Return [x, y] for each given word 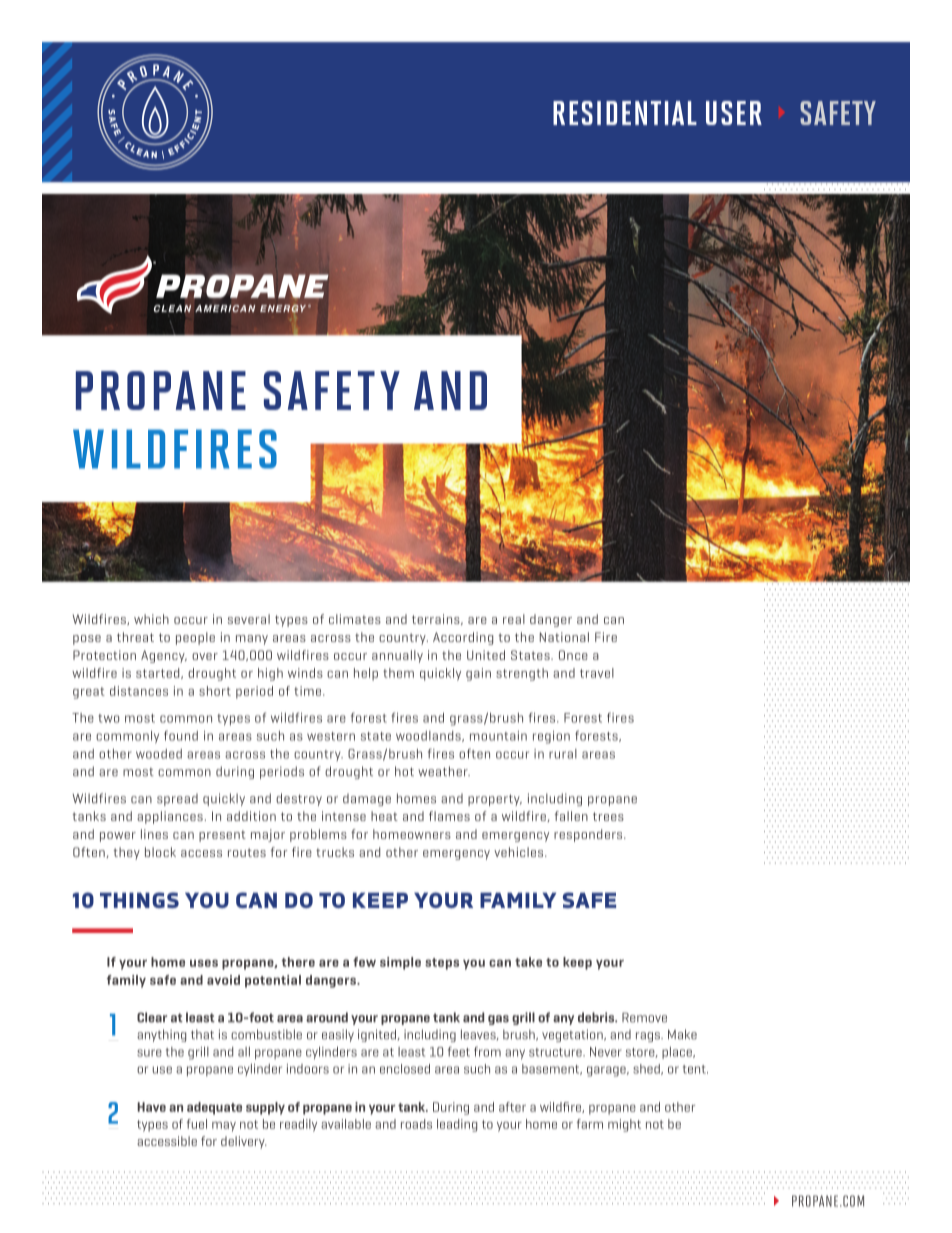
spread [177, 800]
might [624, 1125]
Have [151, 1107]
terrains [437, 619]
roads [416, 1124]
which [151, 619]
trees [608, 816]
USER [734, 113]
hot [404, 771]
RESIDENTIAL [625, 113]
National [564, 637]
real [514, 619]
